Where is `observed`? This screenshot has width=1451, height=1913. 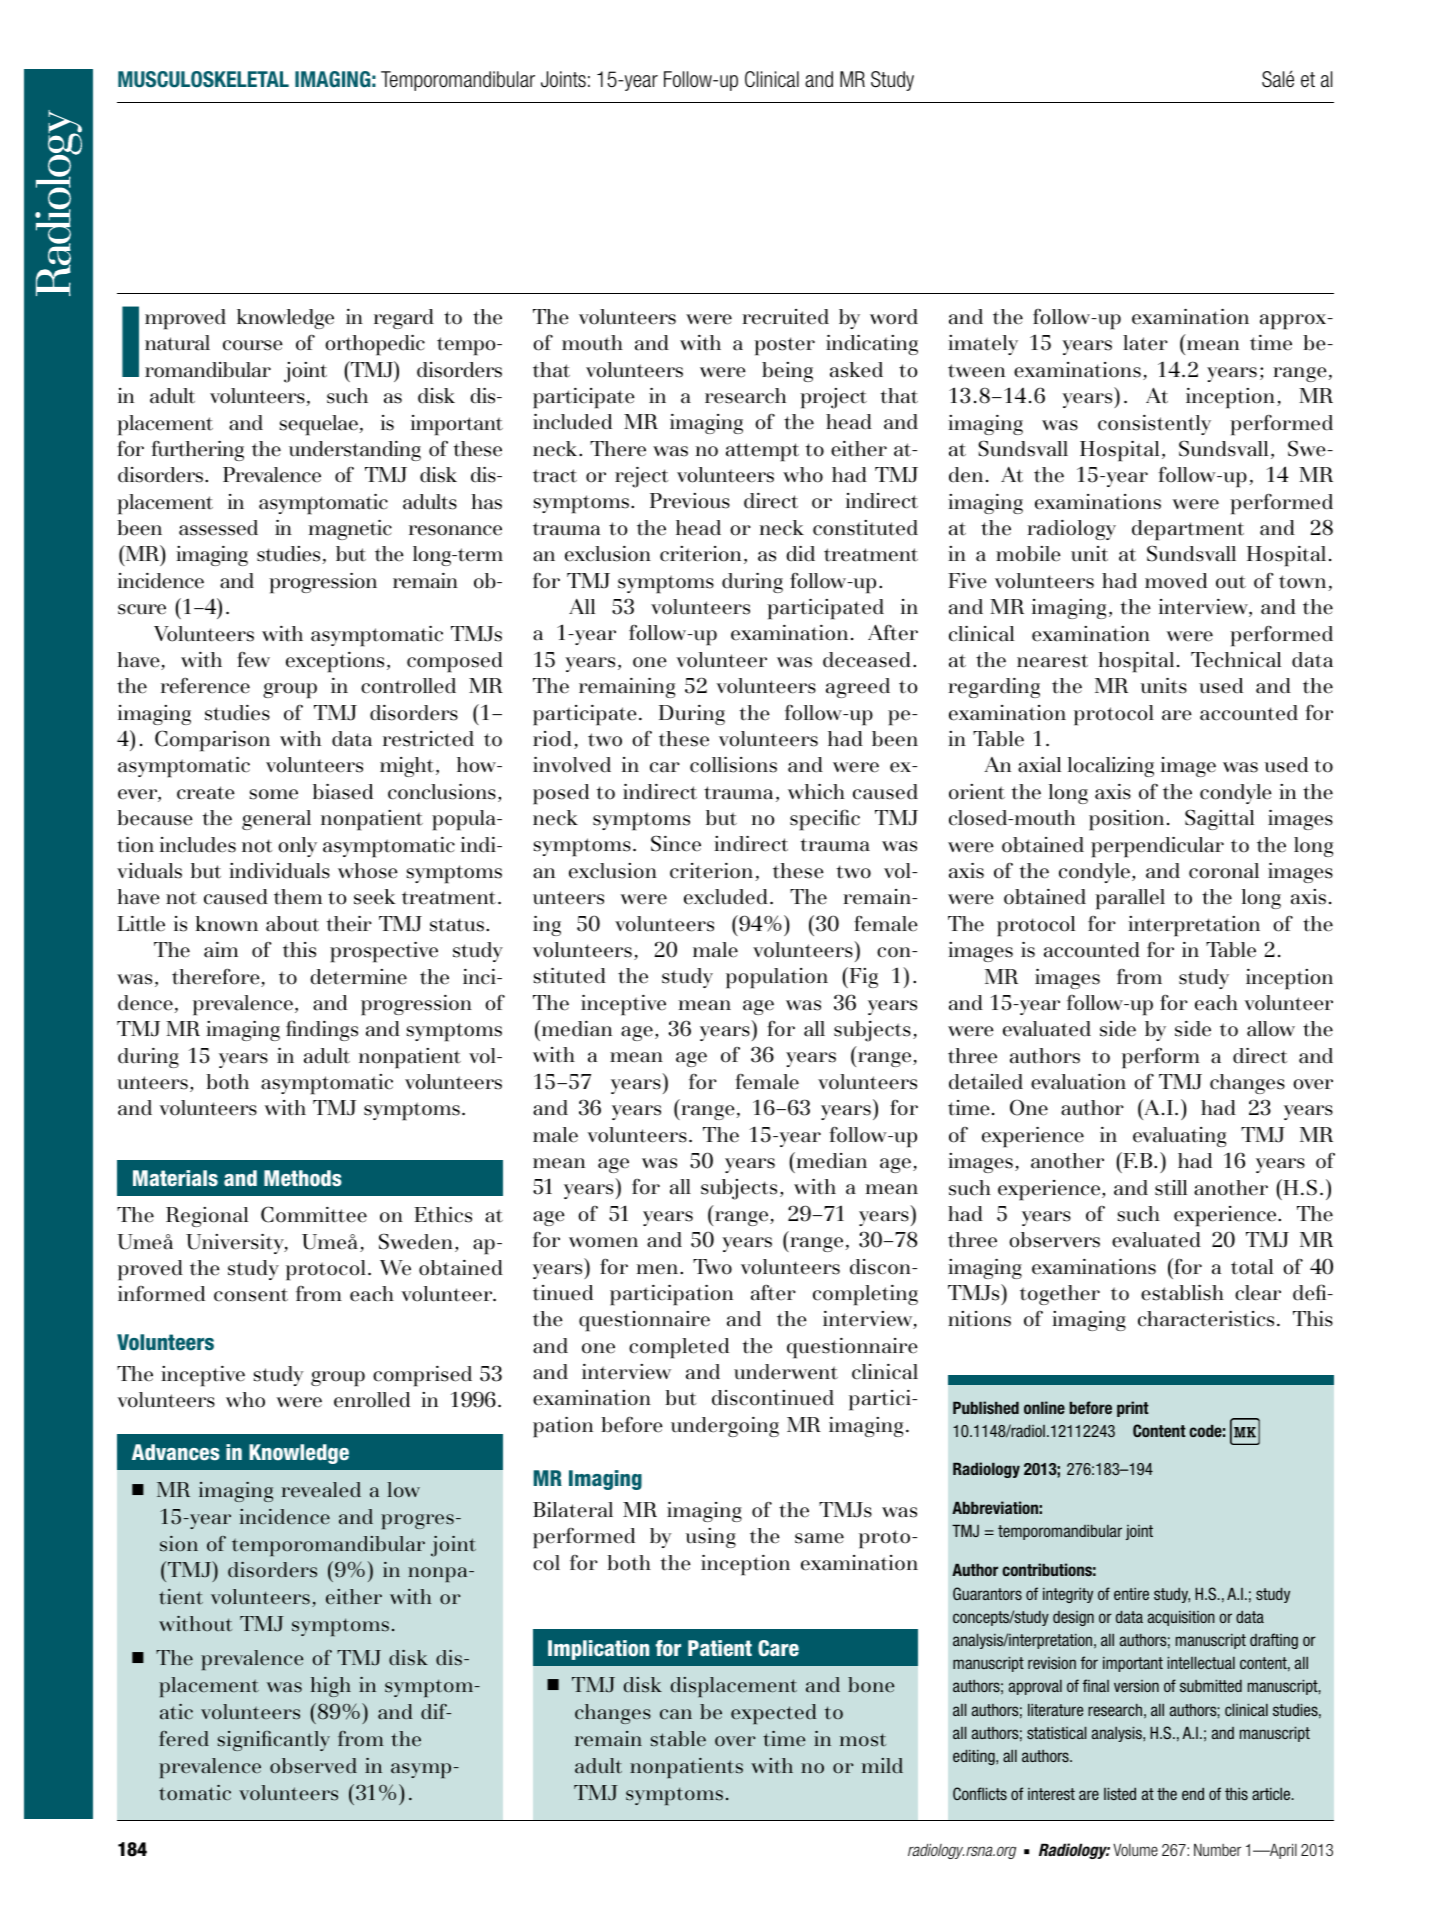
observed is located at coordinates (313, 1766).
